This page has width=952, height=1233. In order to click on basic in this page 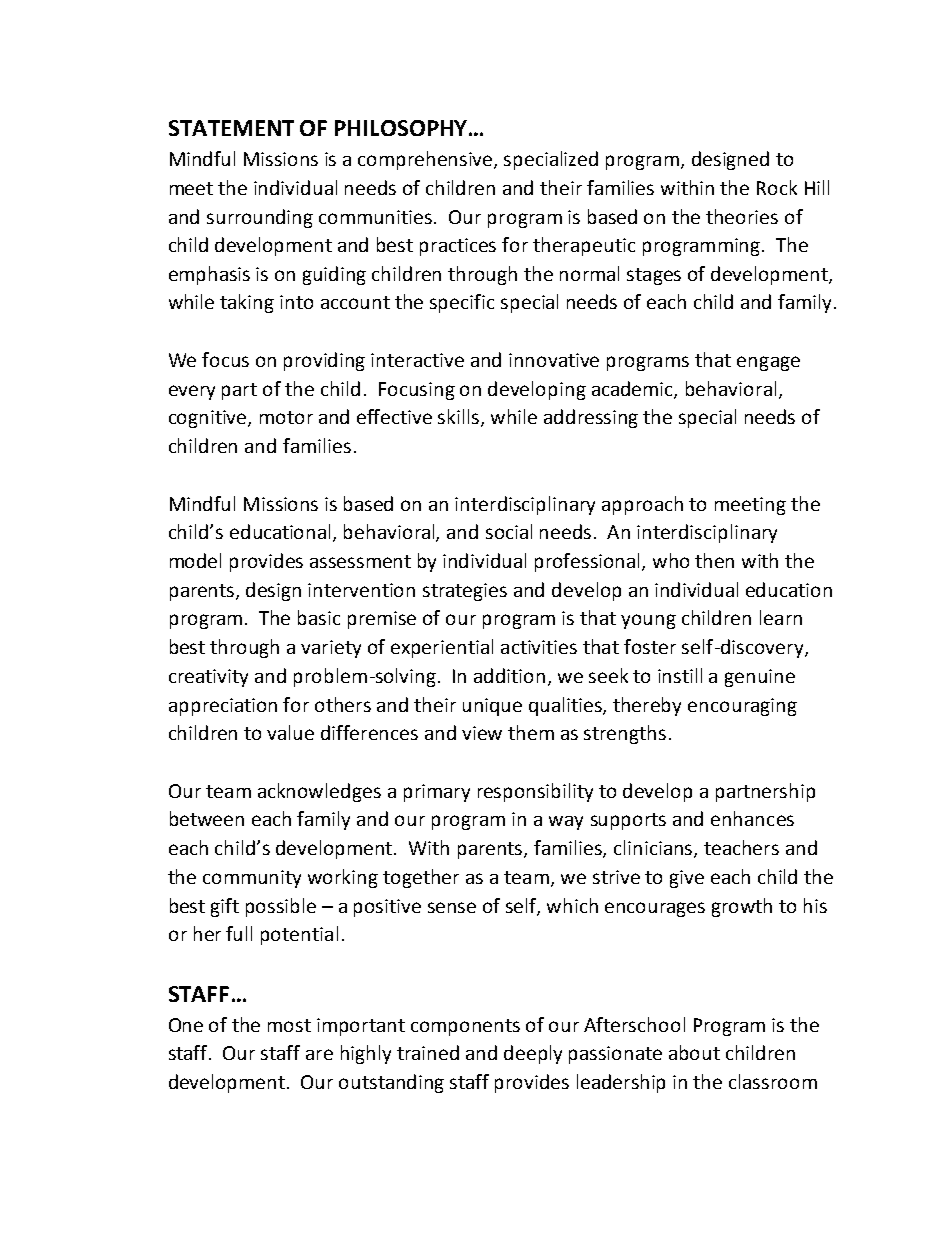, I will do `click(319, 617)`.
